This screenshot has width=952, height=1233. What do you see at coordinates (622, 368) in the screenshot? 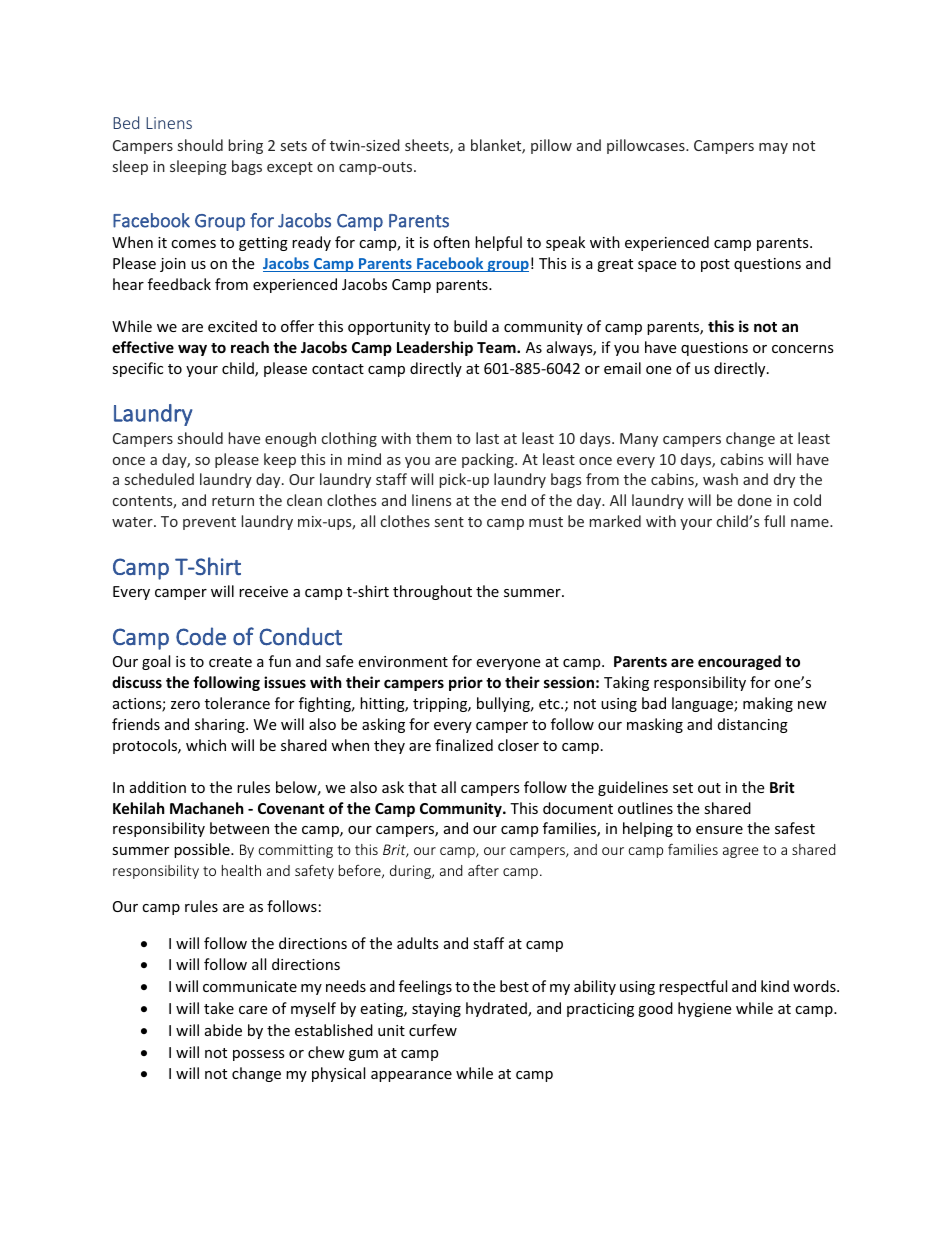
I see `email` at bounding box center [622, 368].
